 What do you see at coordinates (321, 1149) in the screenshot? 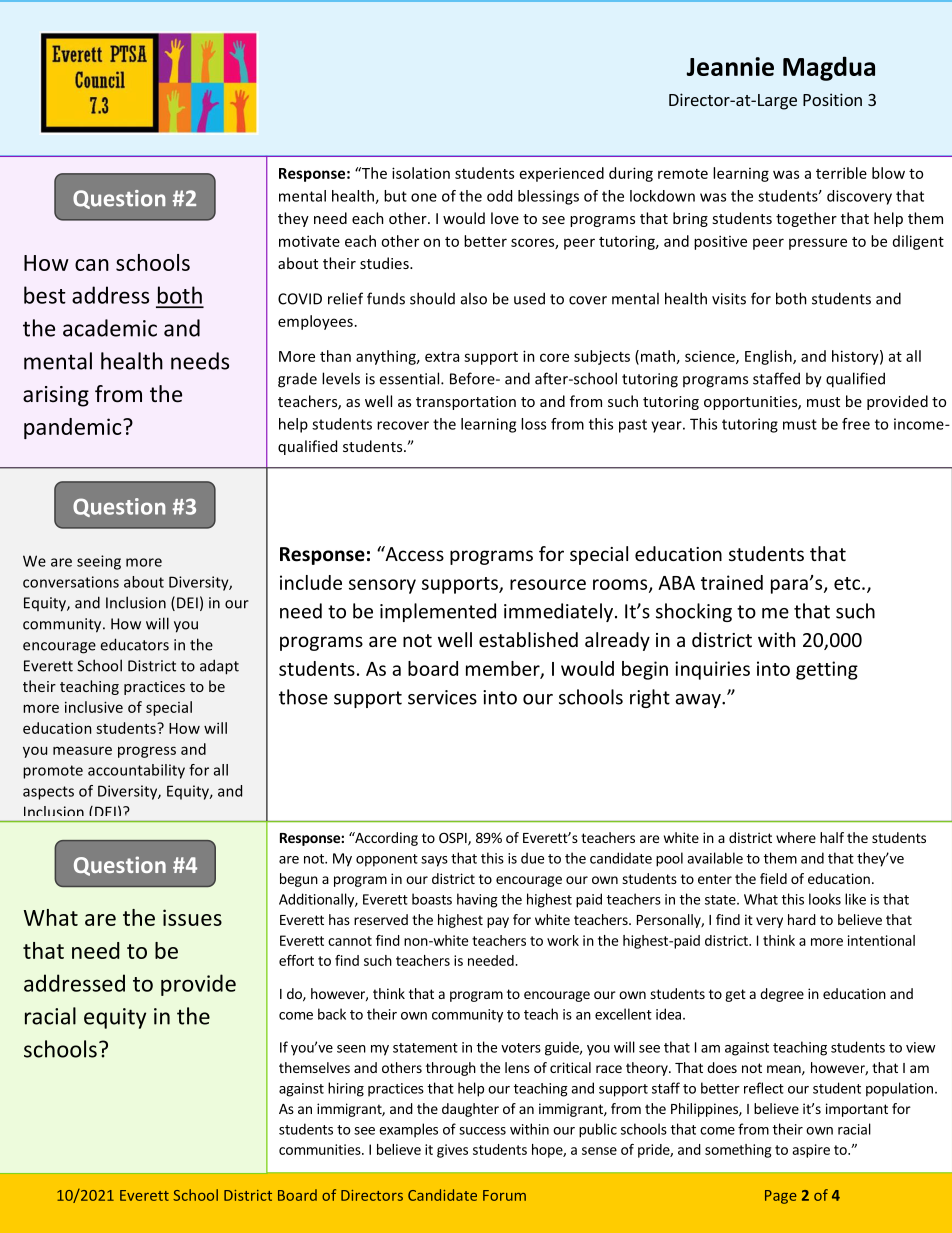
I see `communities` at bounding box center [321, 1149].
